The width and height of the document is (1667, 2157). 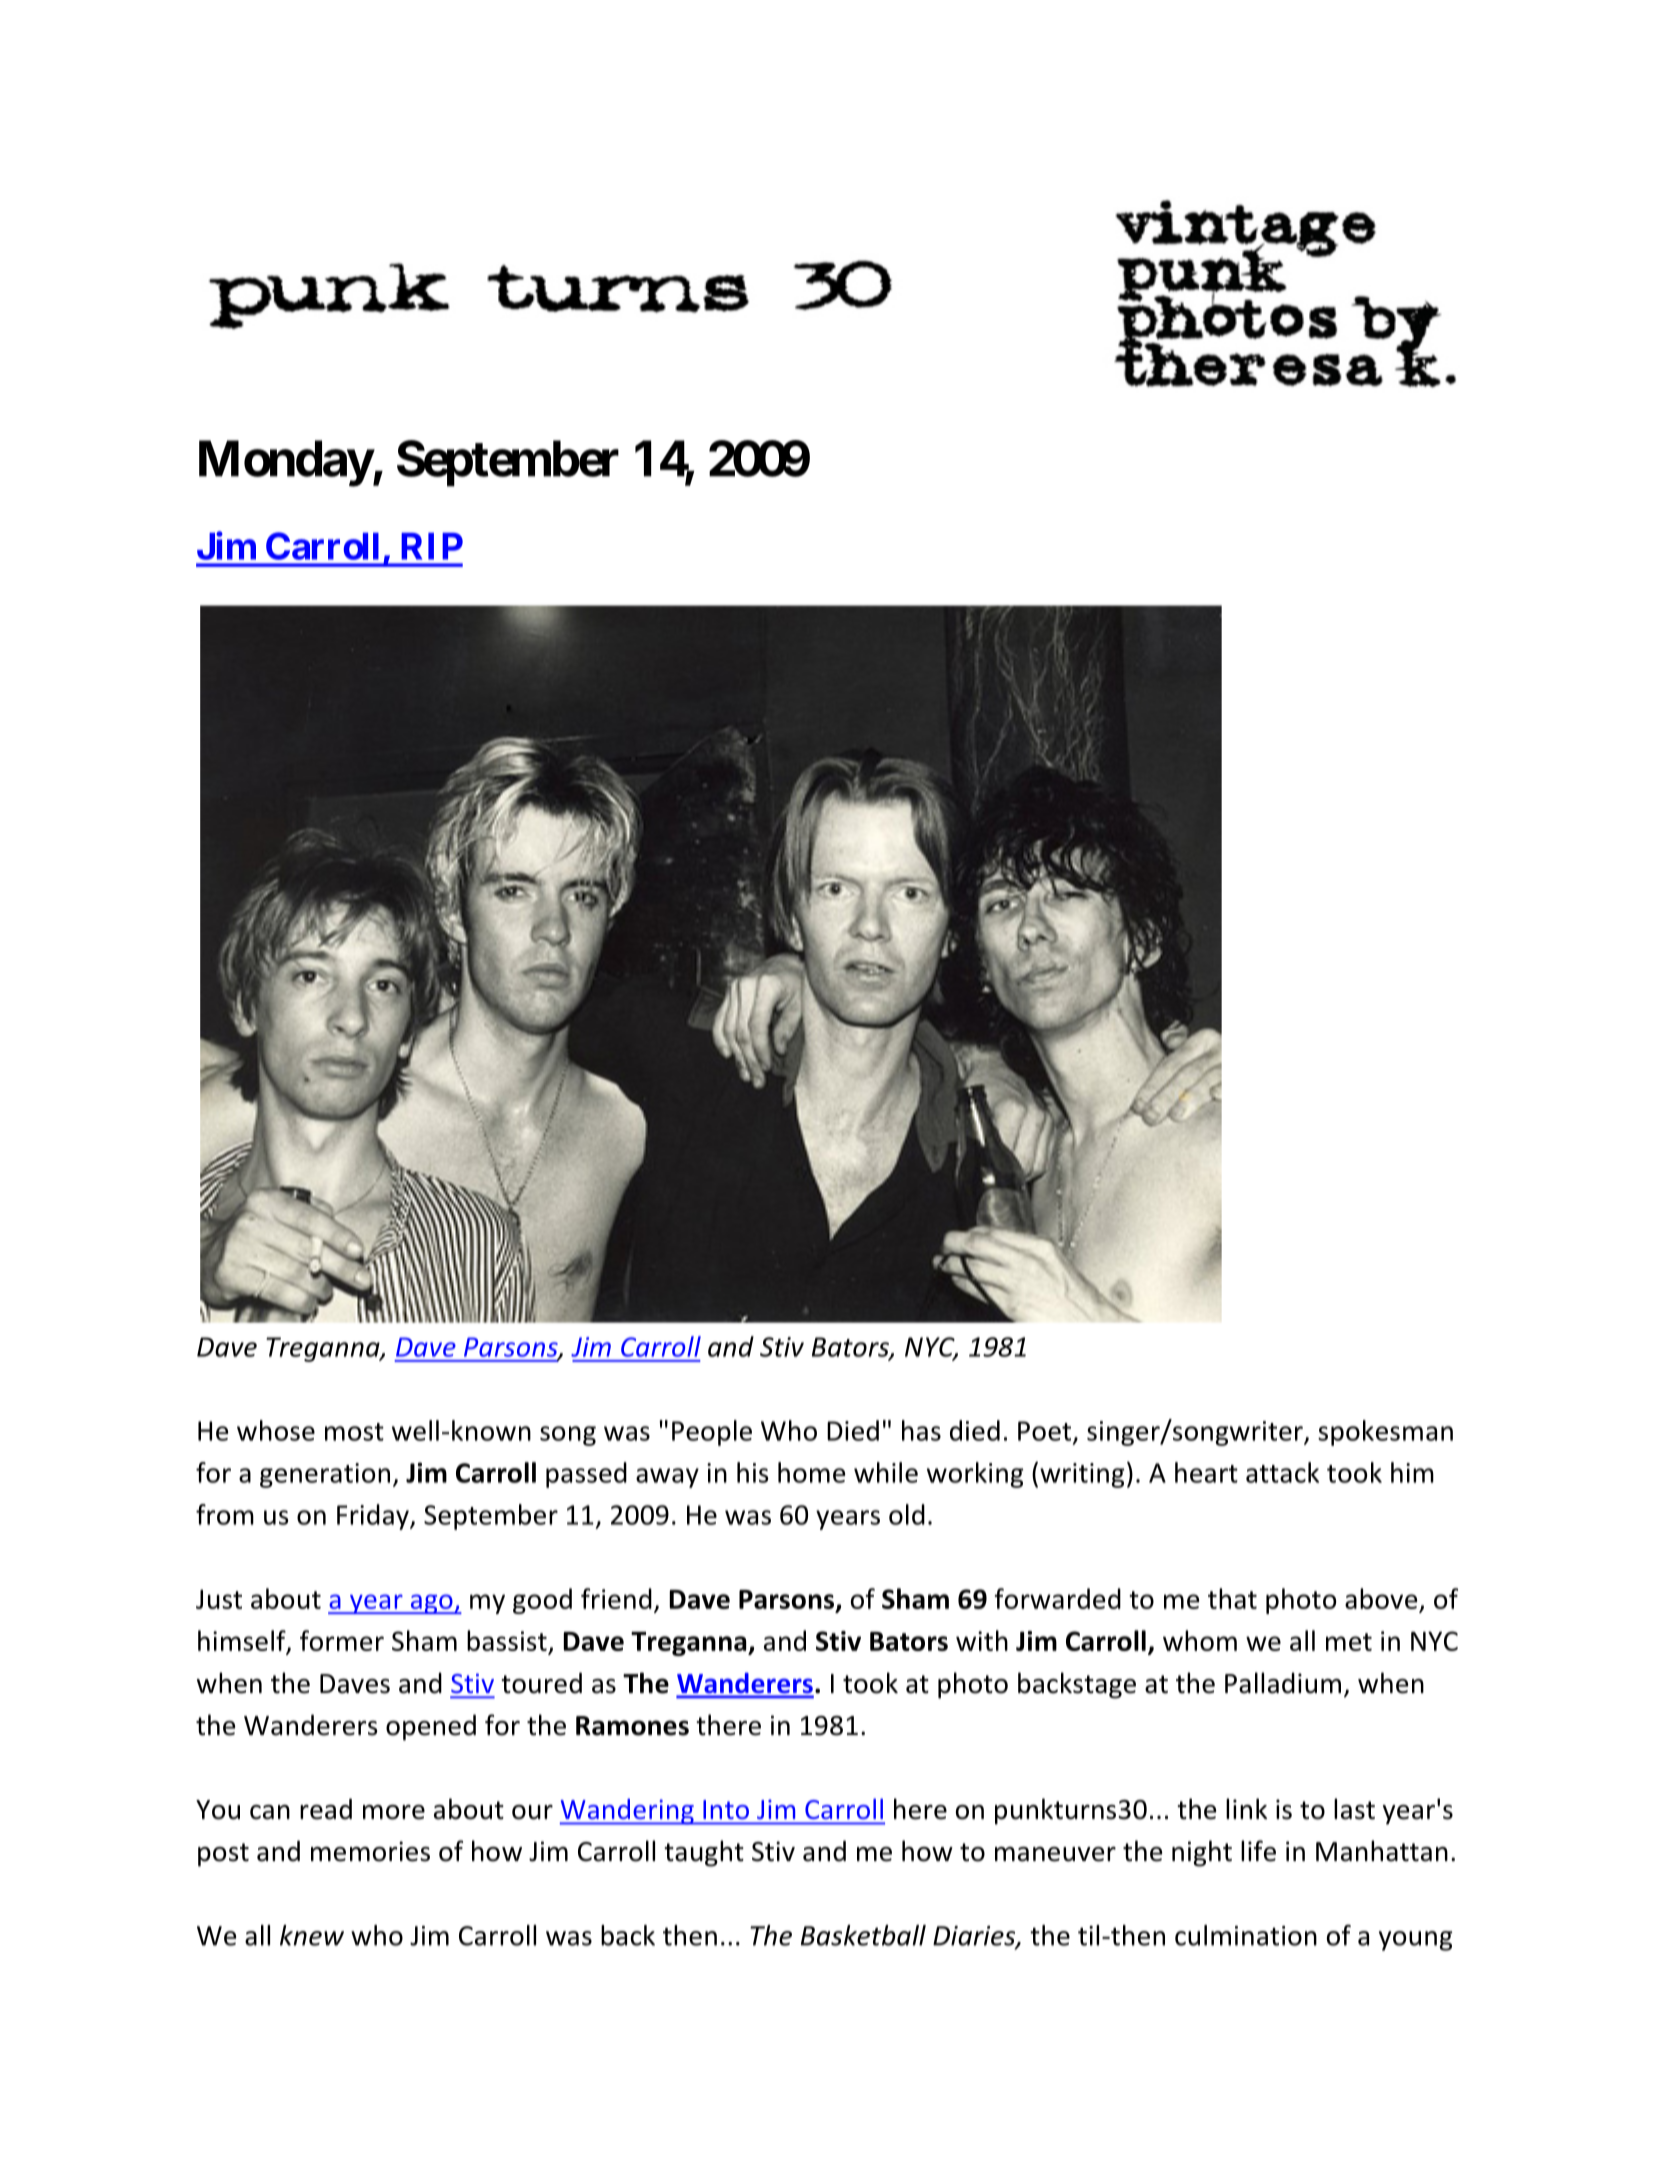 I want to click on has, so click(x=921, y=1430).
